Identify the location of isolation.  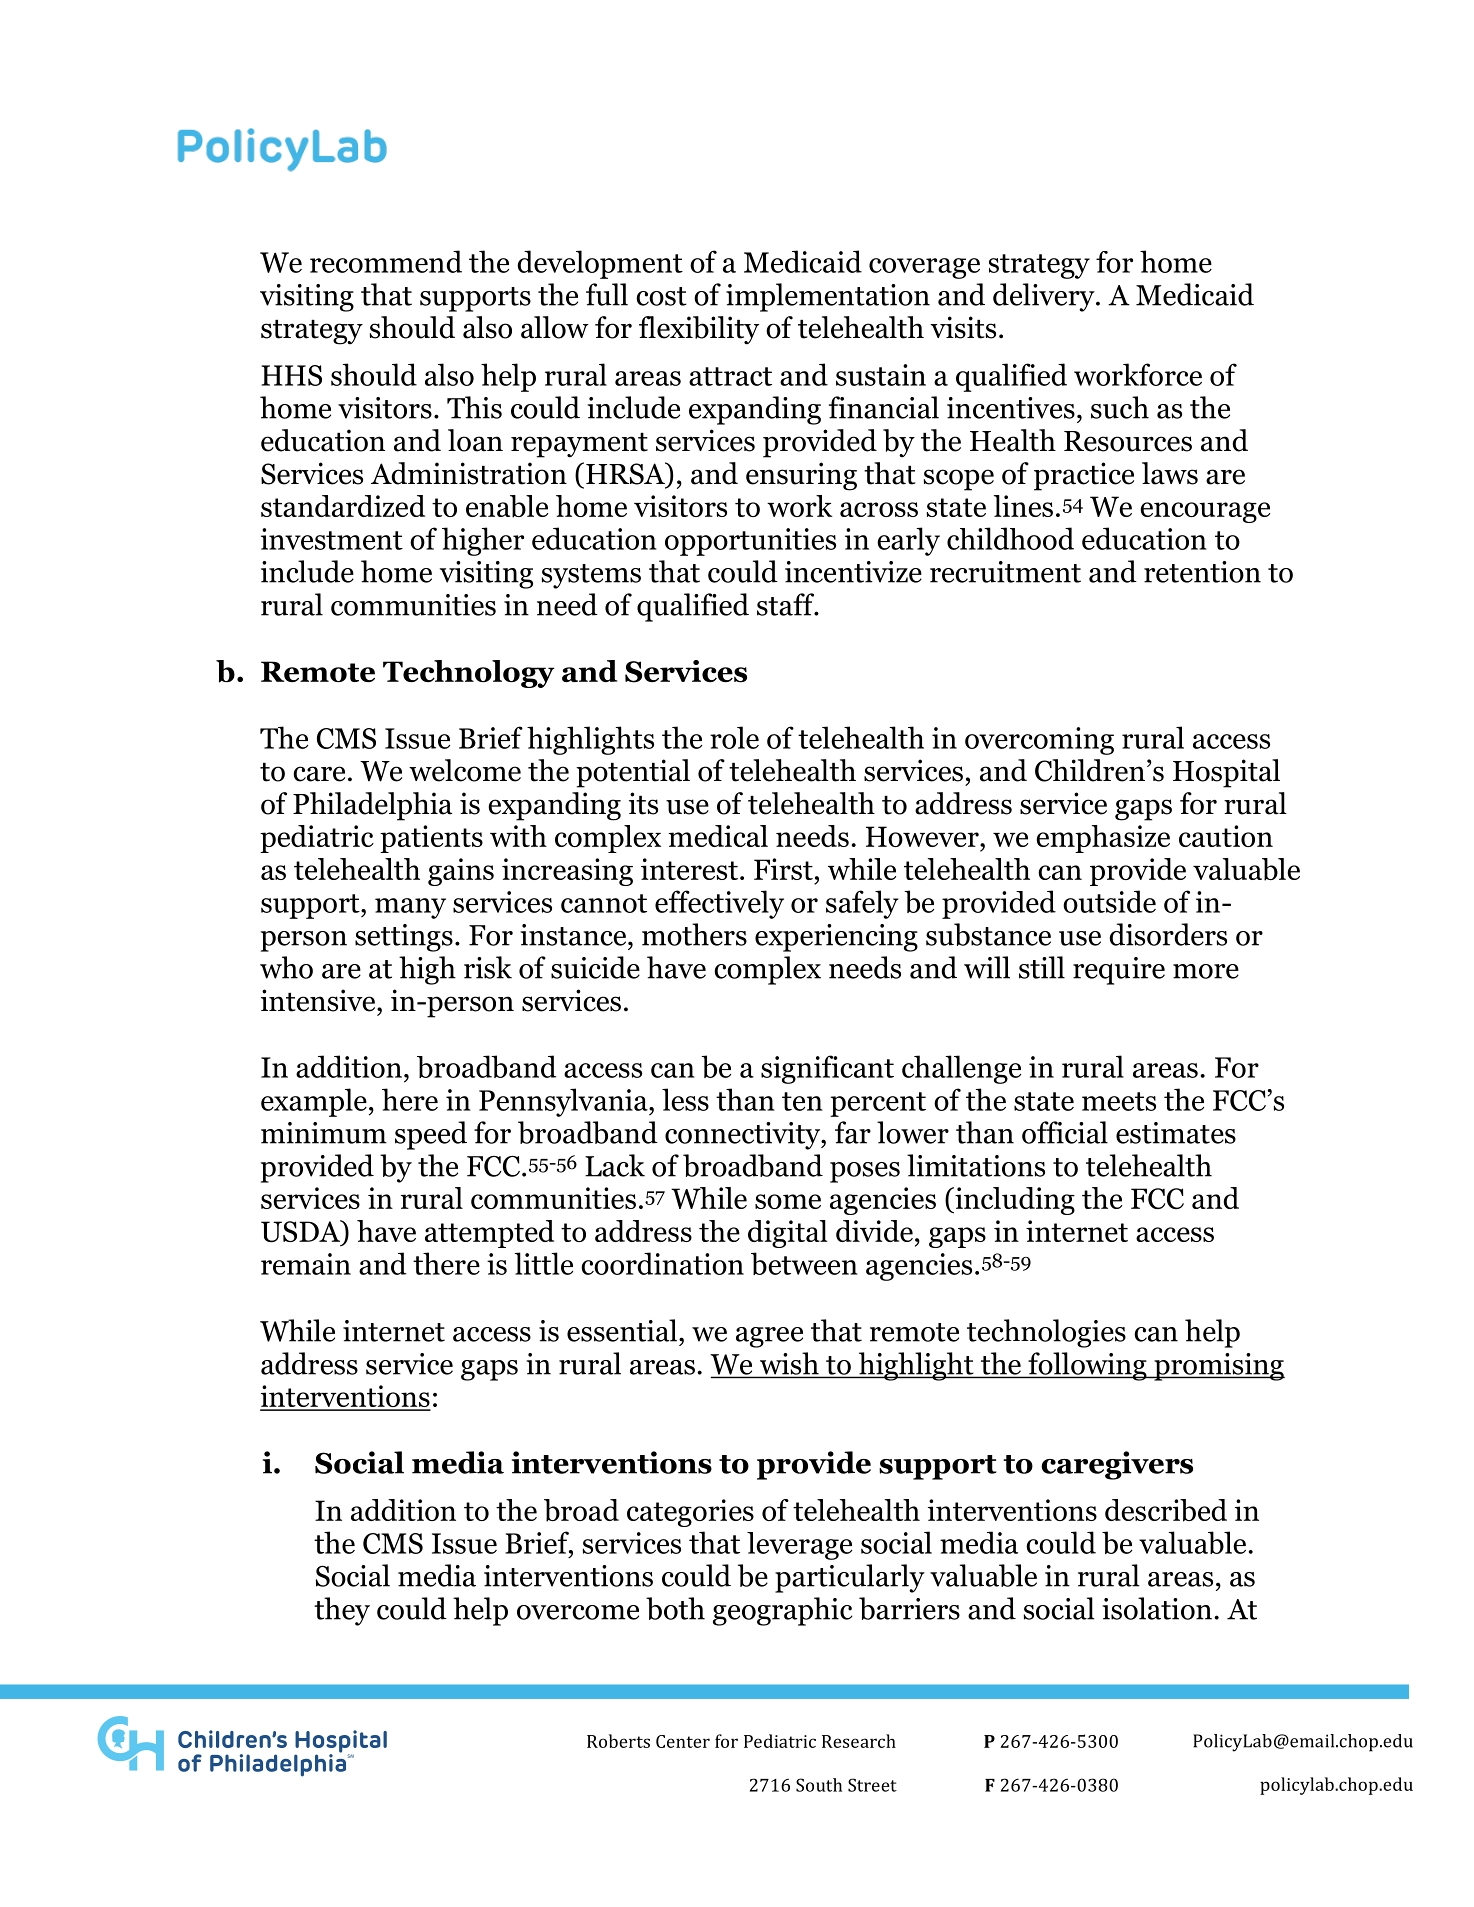
(1157, 1608).
